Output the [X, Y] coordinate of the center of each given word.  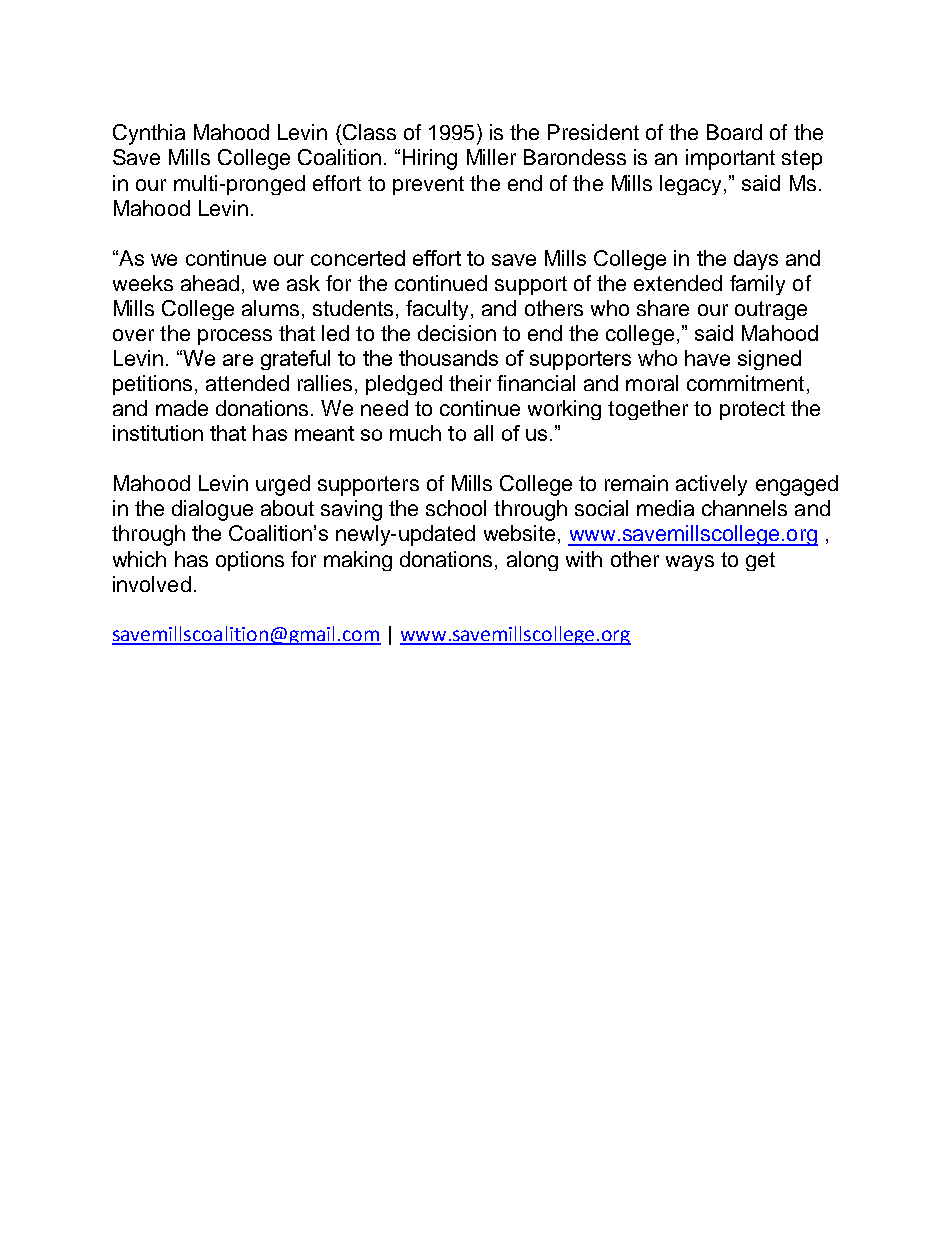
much [415, 433]
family [757, 285]
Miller [491, 157]
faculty [437, 310]
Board [734, 132]
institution [158, 433]
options [250, 561]
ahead [210, 283]
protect [752, 410]
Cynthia [149, 134]
